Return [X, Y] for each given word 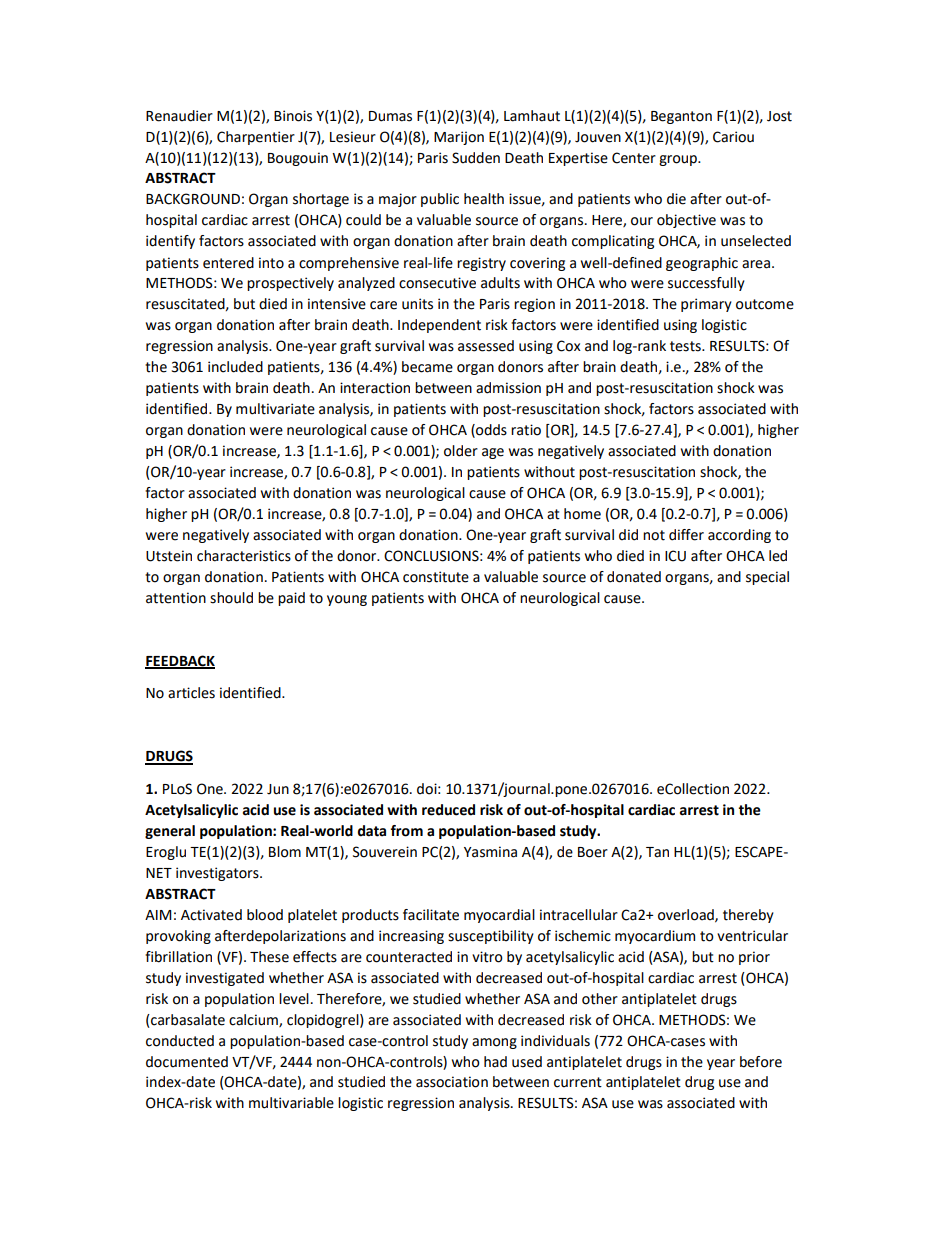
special [767, 578]
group [679, 160]
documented [187, 1062]
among [494, 1043]
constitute [436, 577]
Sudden [476, 158]
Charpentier [256, 138]
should [231, 598]
